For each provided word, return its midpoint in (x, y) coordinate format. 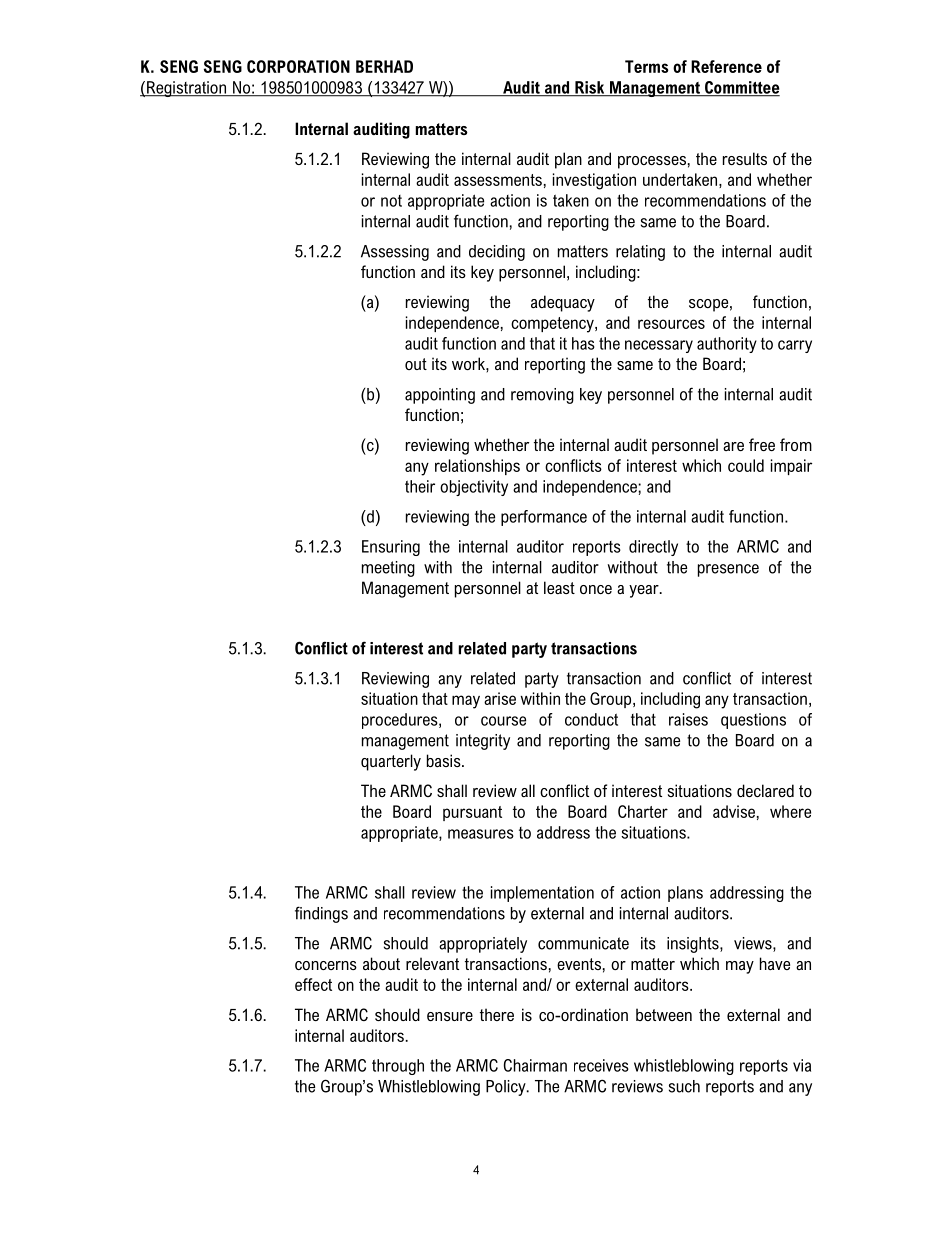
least (559, 587)
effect (313, 984)
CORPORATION (298, 66)
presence (728, 570)
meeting (388, 569)
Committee (741, 88)
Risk (590, 88)
